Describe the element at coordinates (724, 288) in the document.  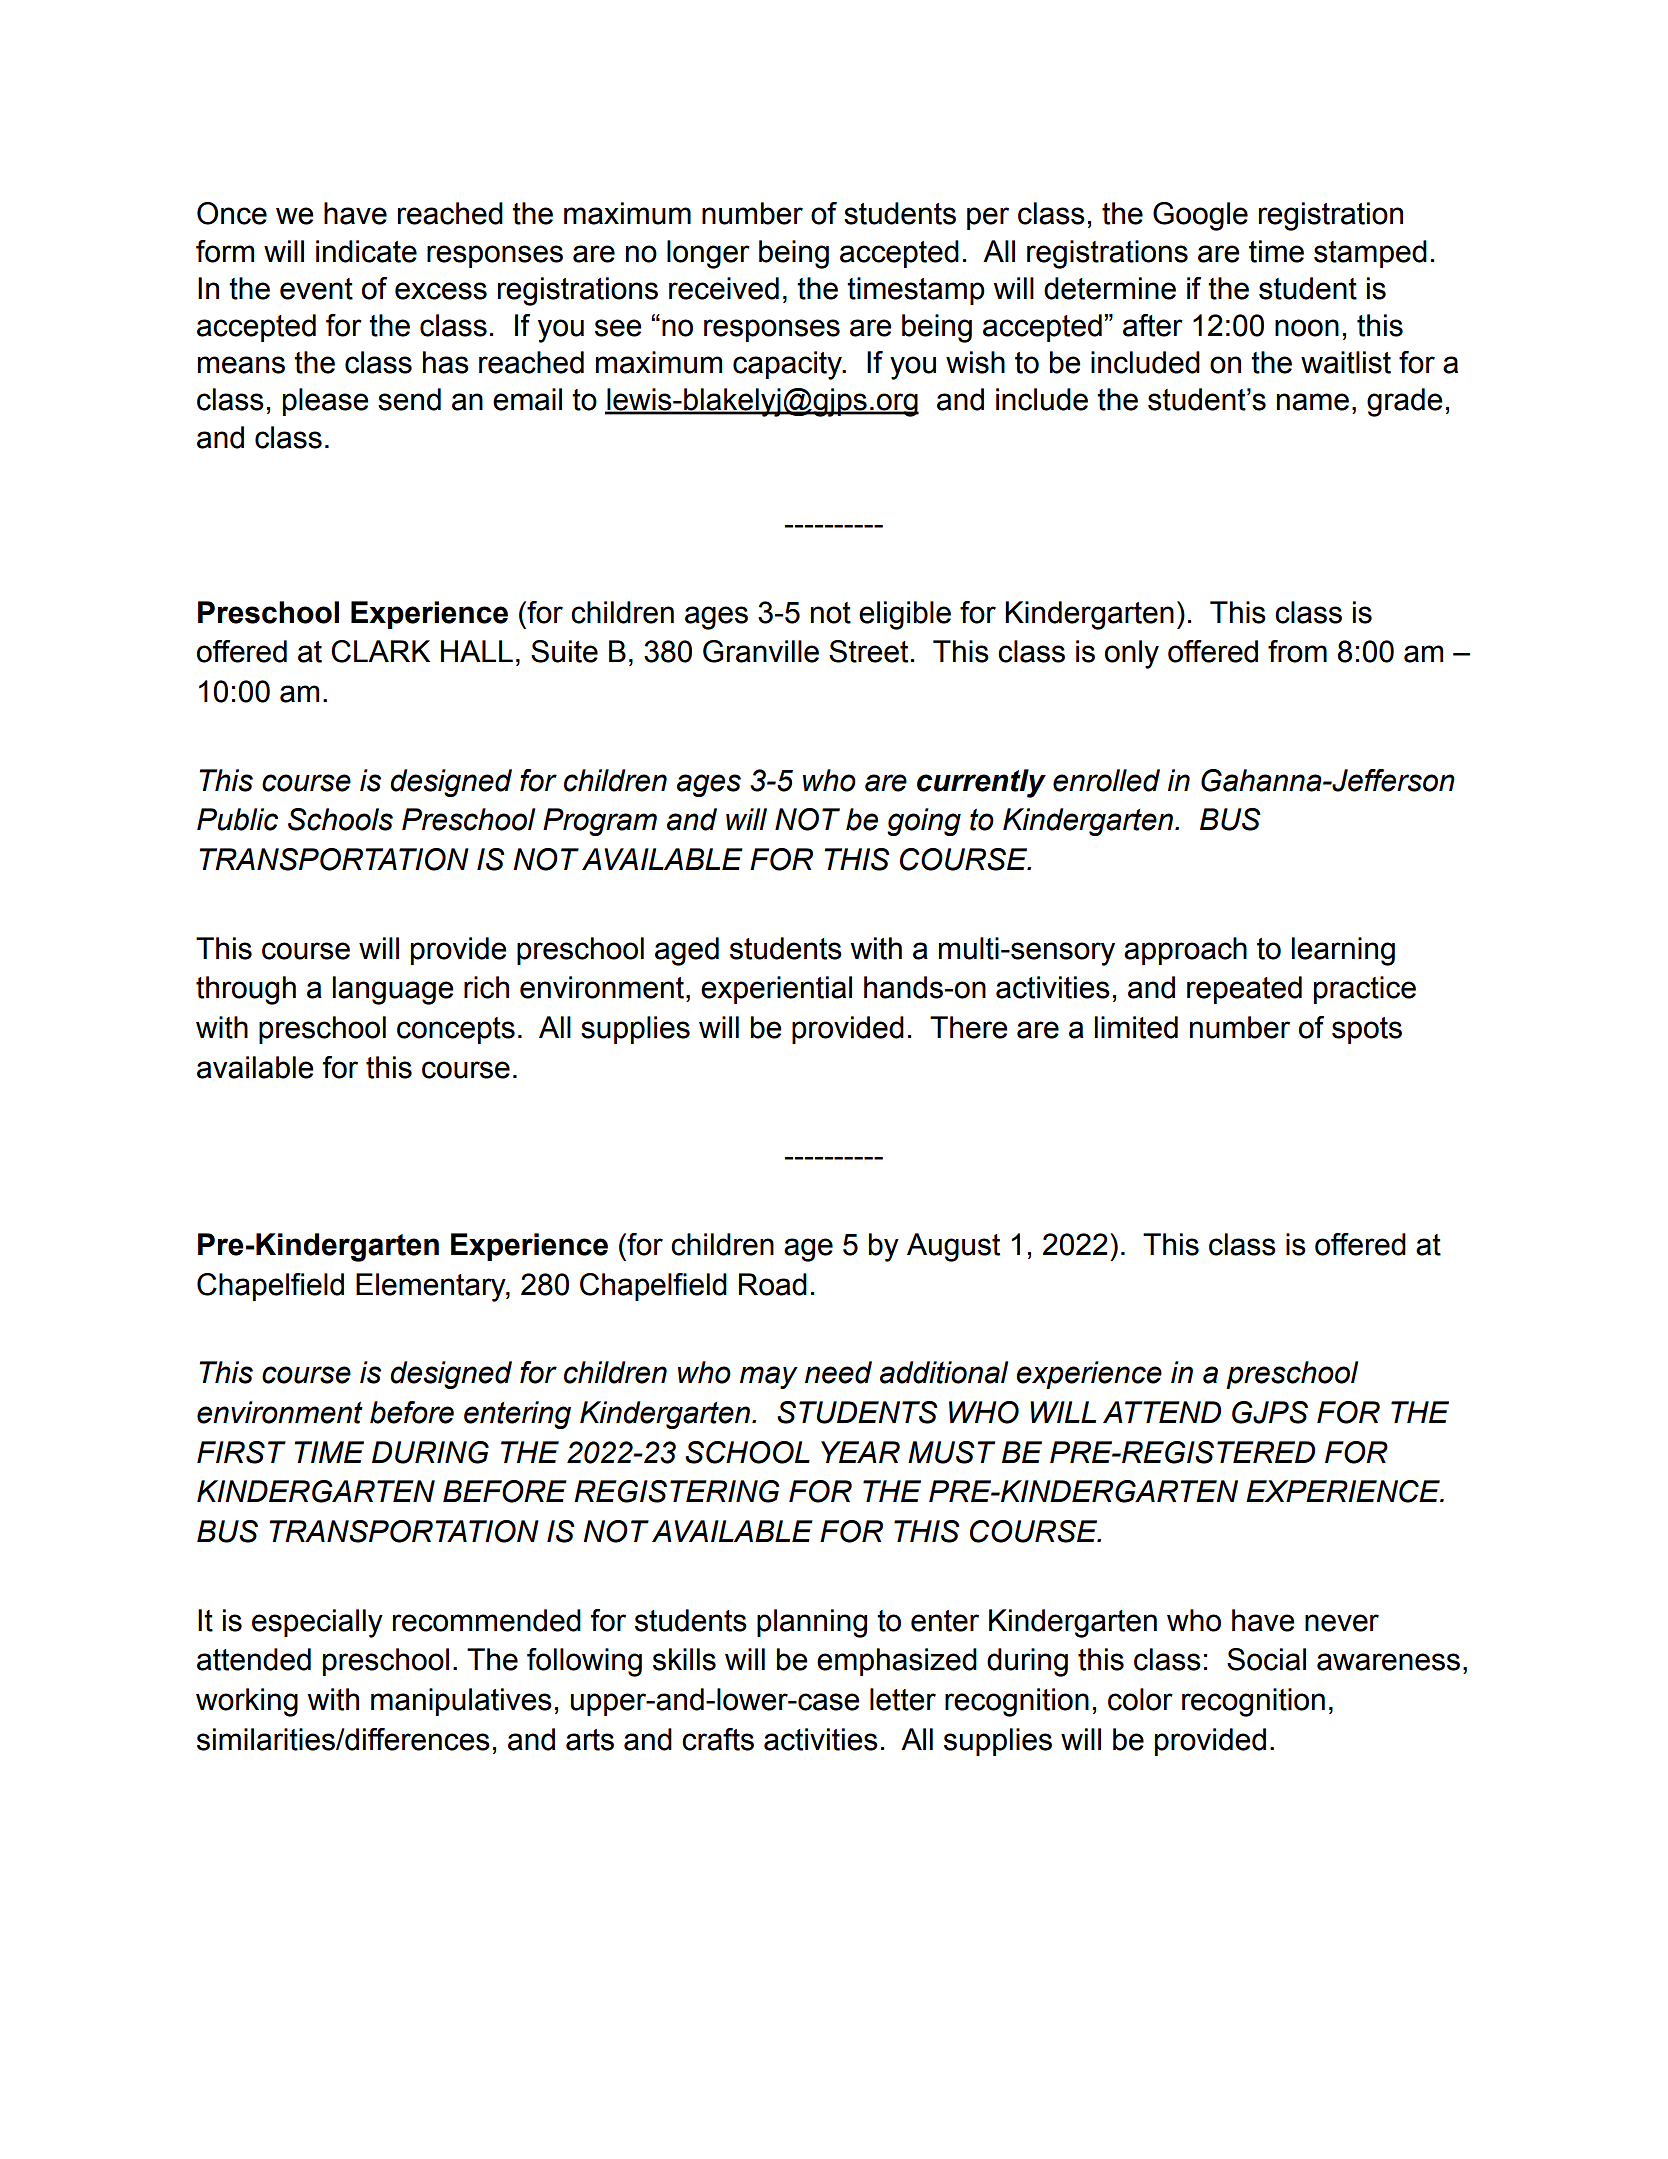
I see `received` at that location.
